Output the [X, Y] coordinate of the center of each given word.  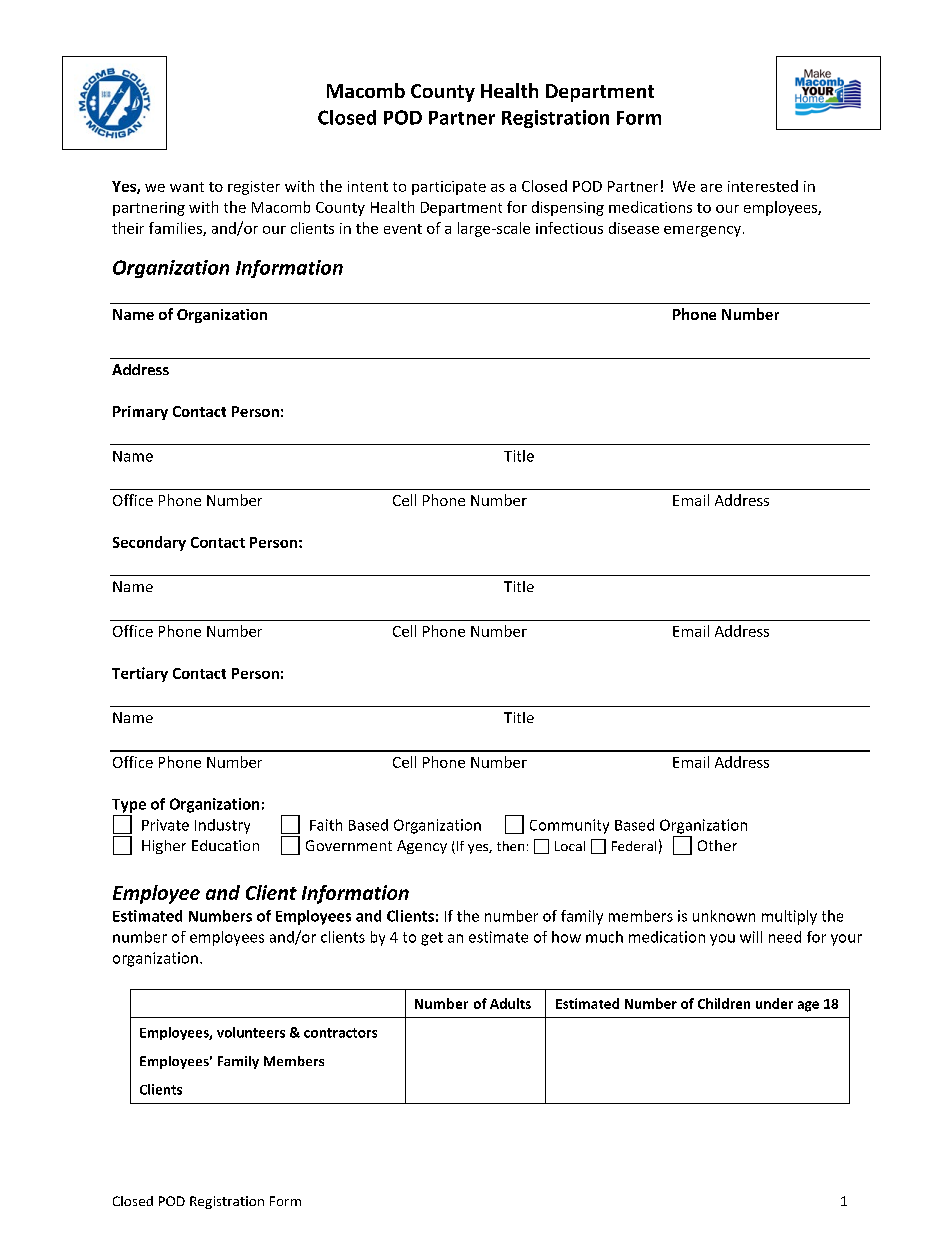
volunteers [251, 1032]
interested [763, 186]
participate [449, 188]
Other [717, 845]
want [187, 187]
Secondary [149, 543]
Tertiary [140, 674]
